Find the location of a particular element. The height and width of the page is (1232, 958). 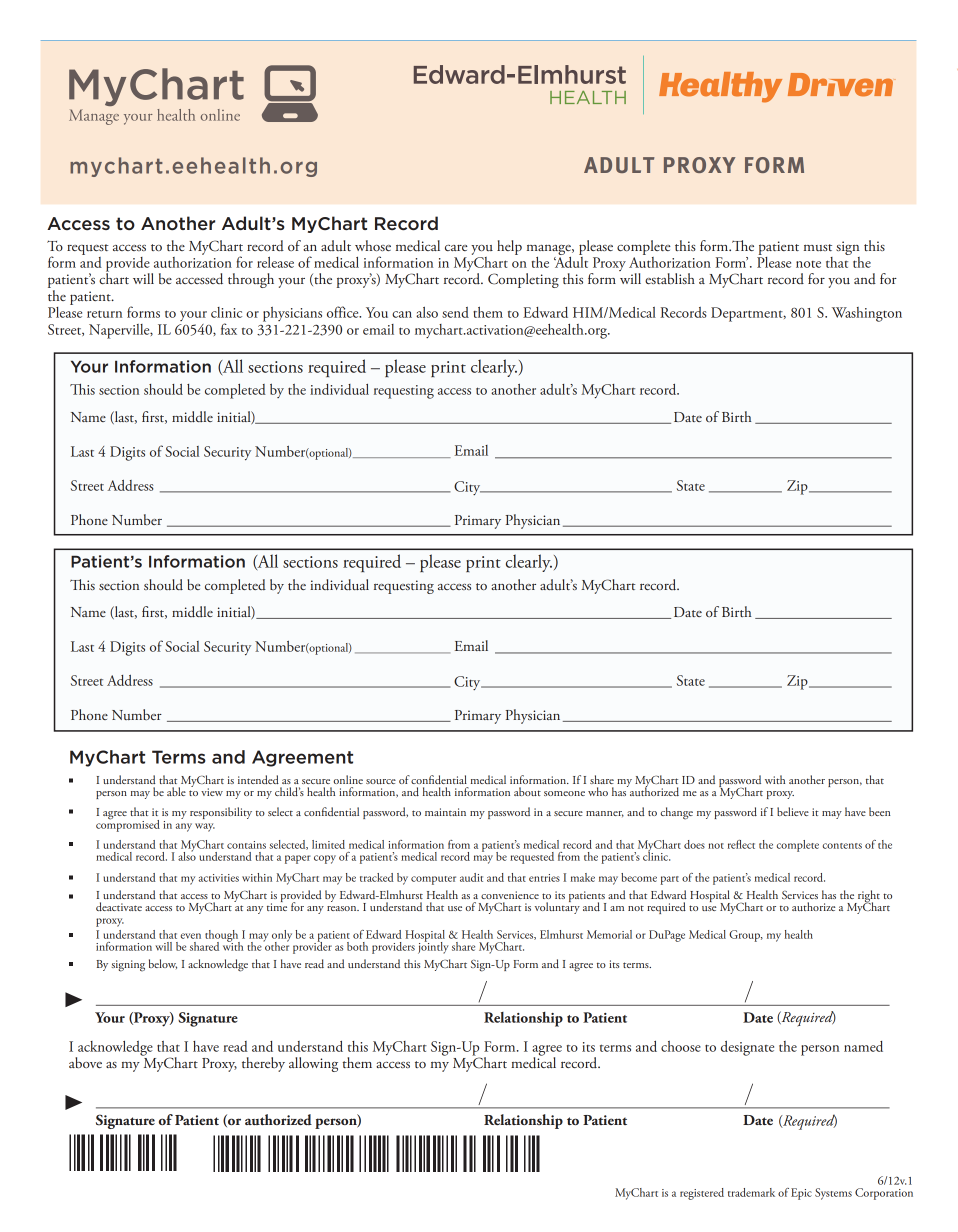

through is located at coordinates (251, 280).
